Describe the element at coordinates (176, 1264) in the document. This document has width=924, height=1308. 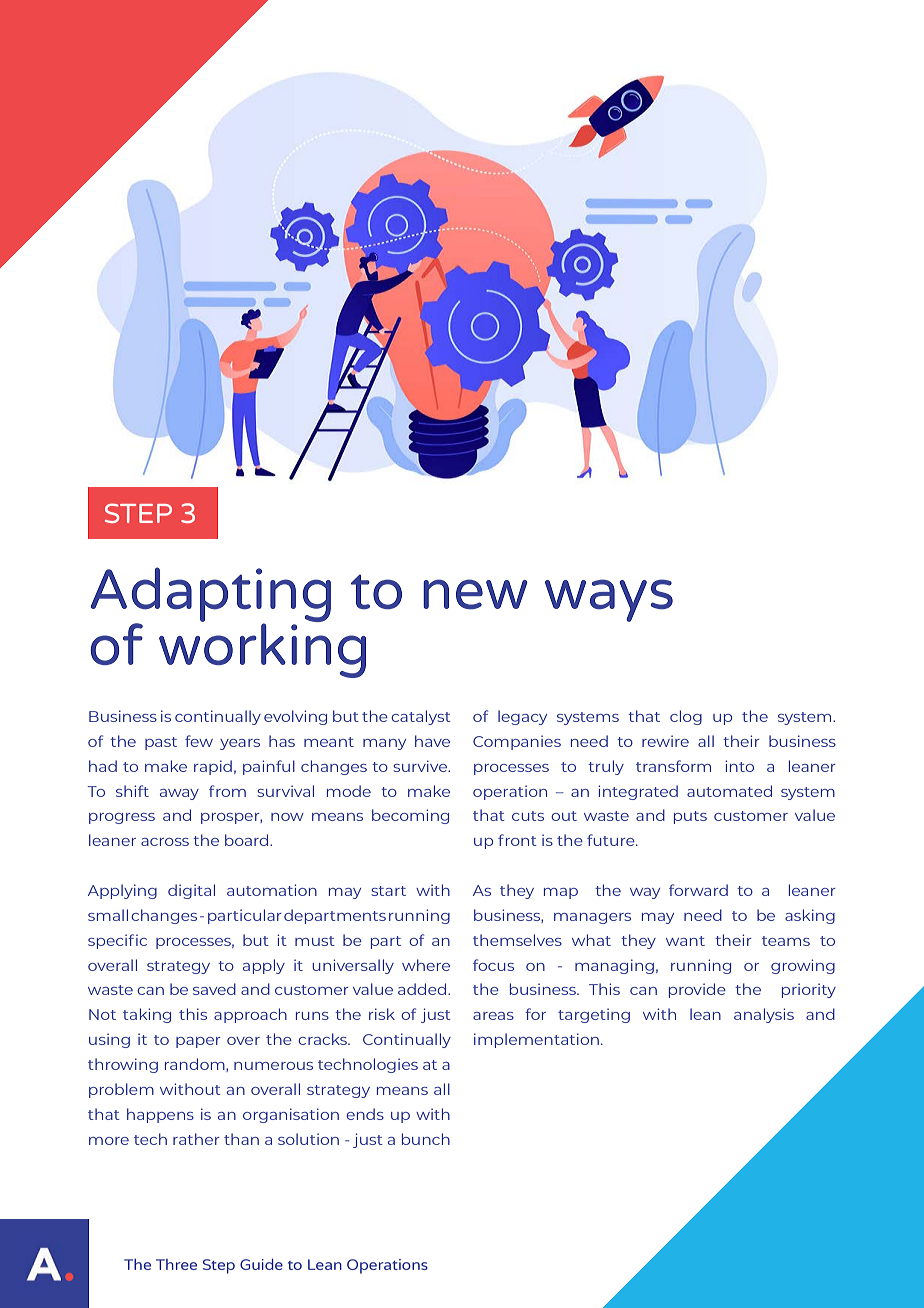
I see `Three` at that location.
